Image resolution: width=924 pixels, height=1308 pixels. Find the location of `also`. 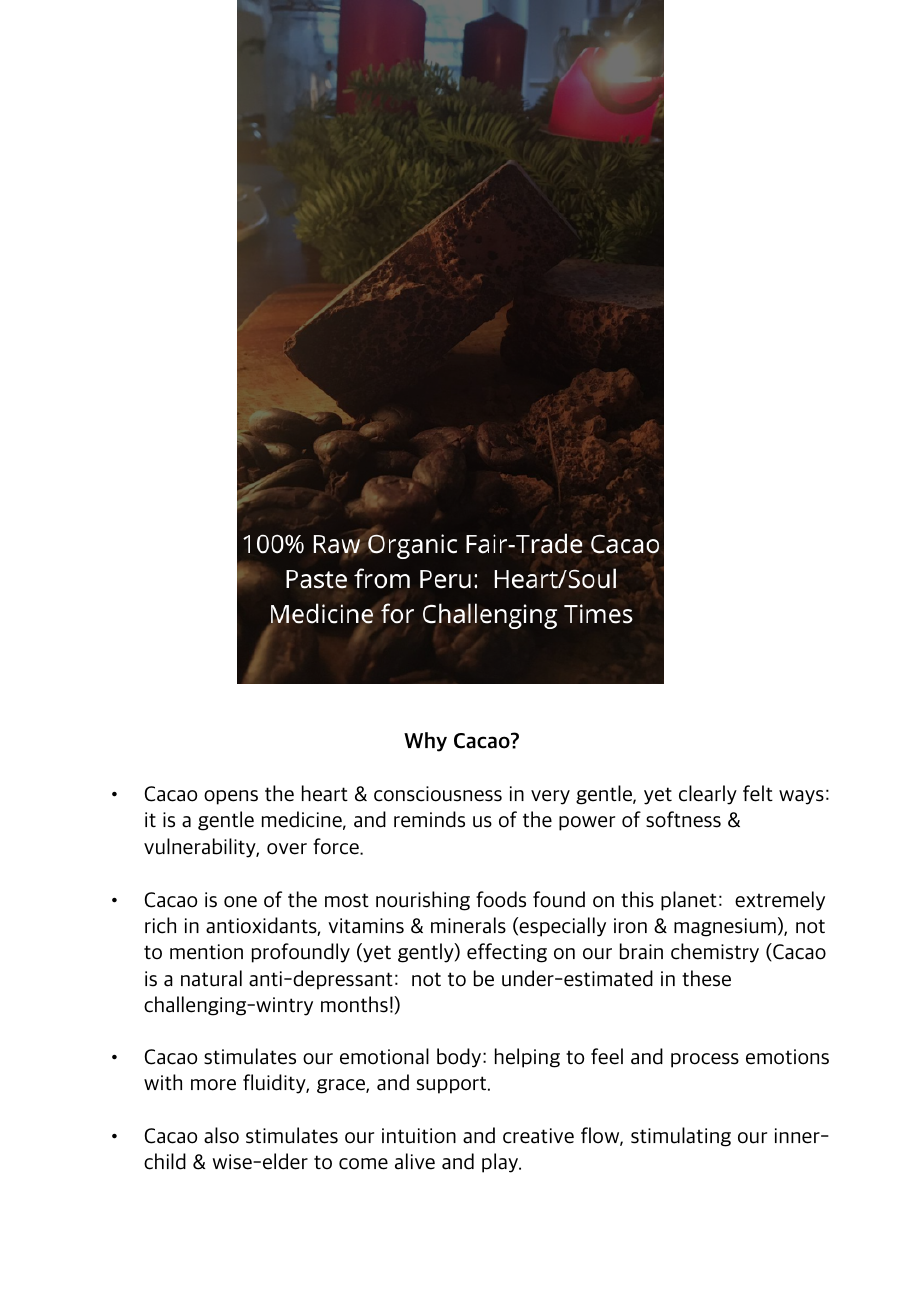

also is located at coordinates (221, 1135).
